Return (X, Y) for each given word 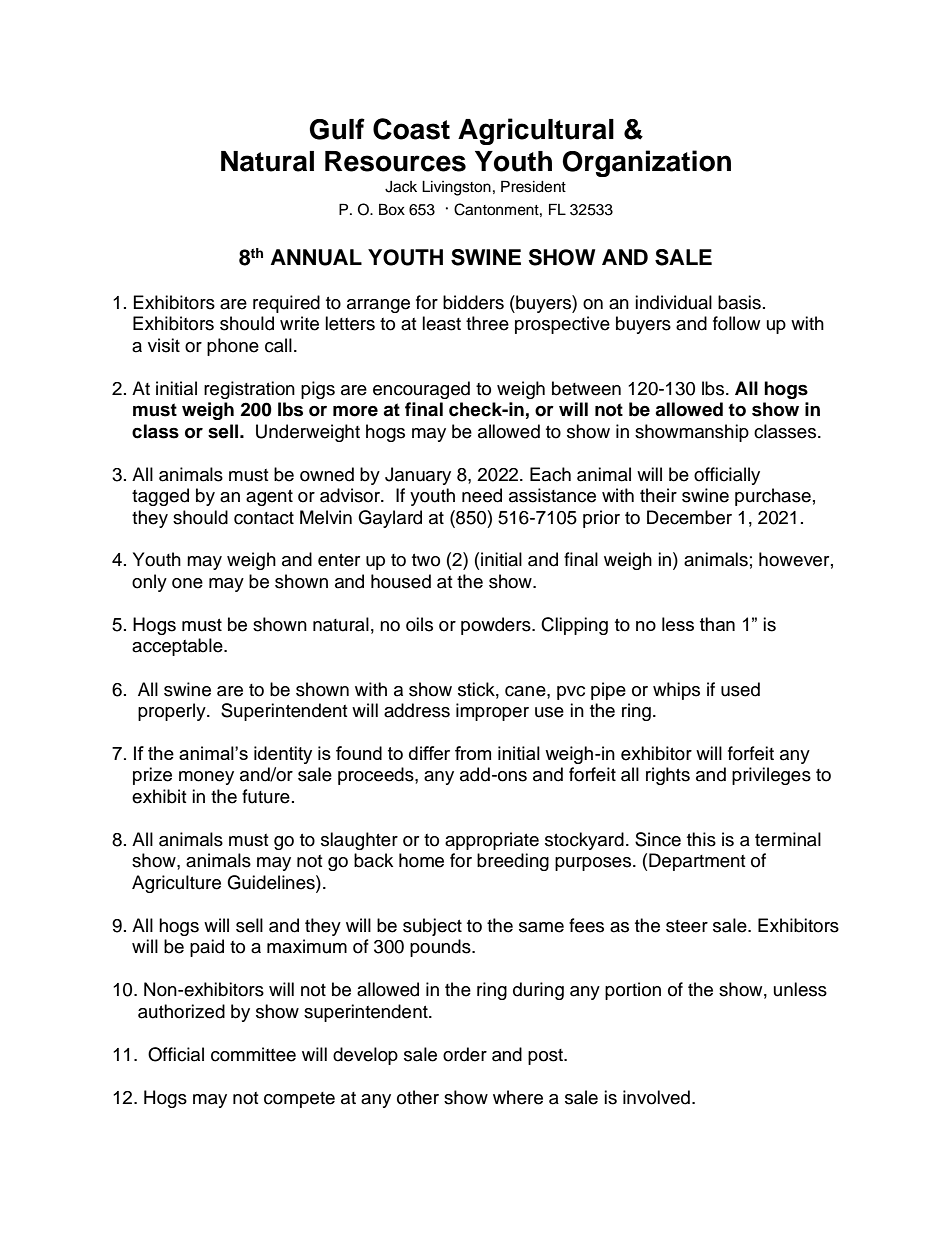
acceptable (178, 647)
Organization (646, 163)
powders (497, 626)
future (266, 796)
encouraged (421, 390)
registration (249, 390)
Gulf (337, 129)
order (465, 1054)
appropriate (492, 841)
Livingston (456, 188)
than (717, 624)
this (701, 839)
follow (736, 323)
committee (253, 1054)
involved (656, 1097)
